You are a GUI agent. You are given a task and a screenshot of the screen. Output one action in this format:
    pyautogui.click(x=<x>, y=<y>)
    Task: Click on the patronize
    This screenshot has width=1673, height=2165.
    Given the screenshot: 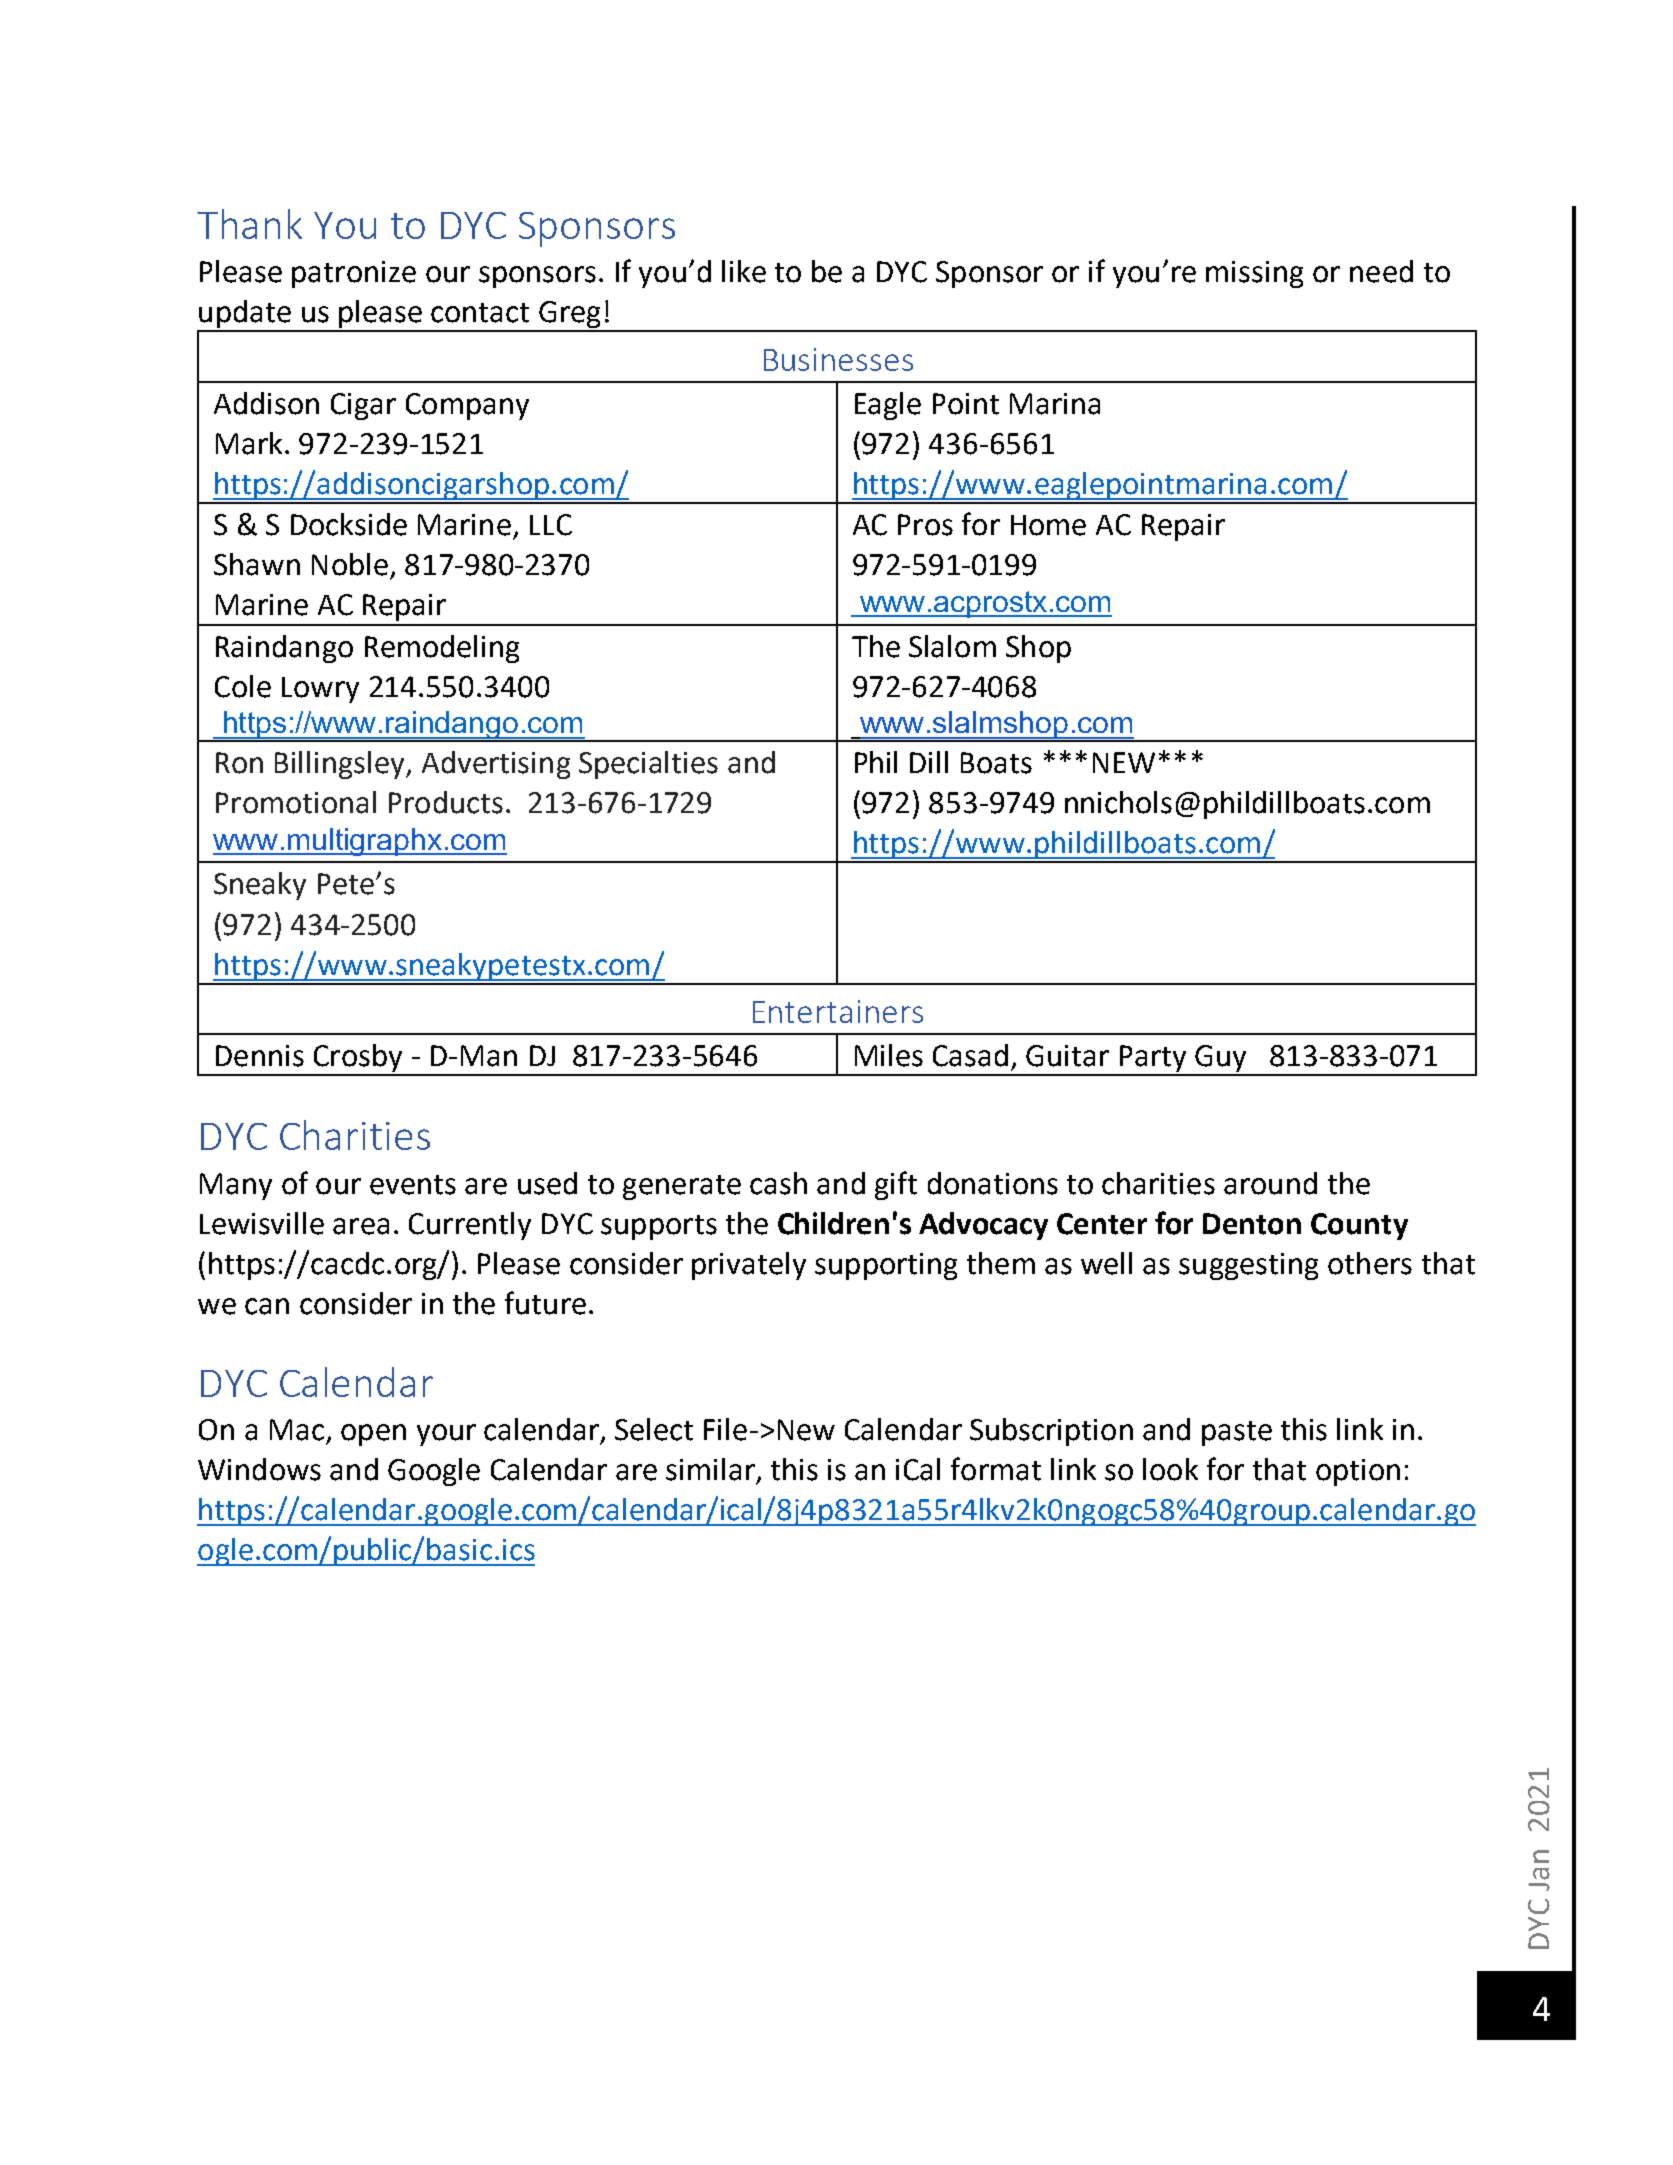 What is the action you would take?
    pyautogui.click(x=354, y=274)
